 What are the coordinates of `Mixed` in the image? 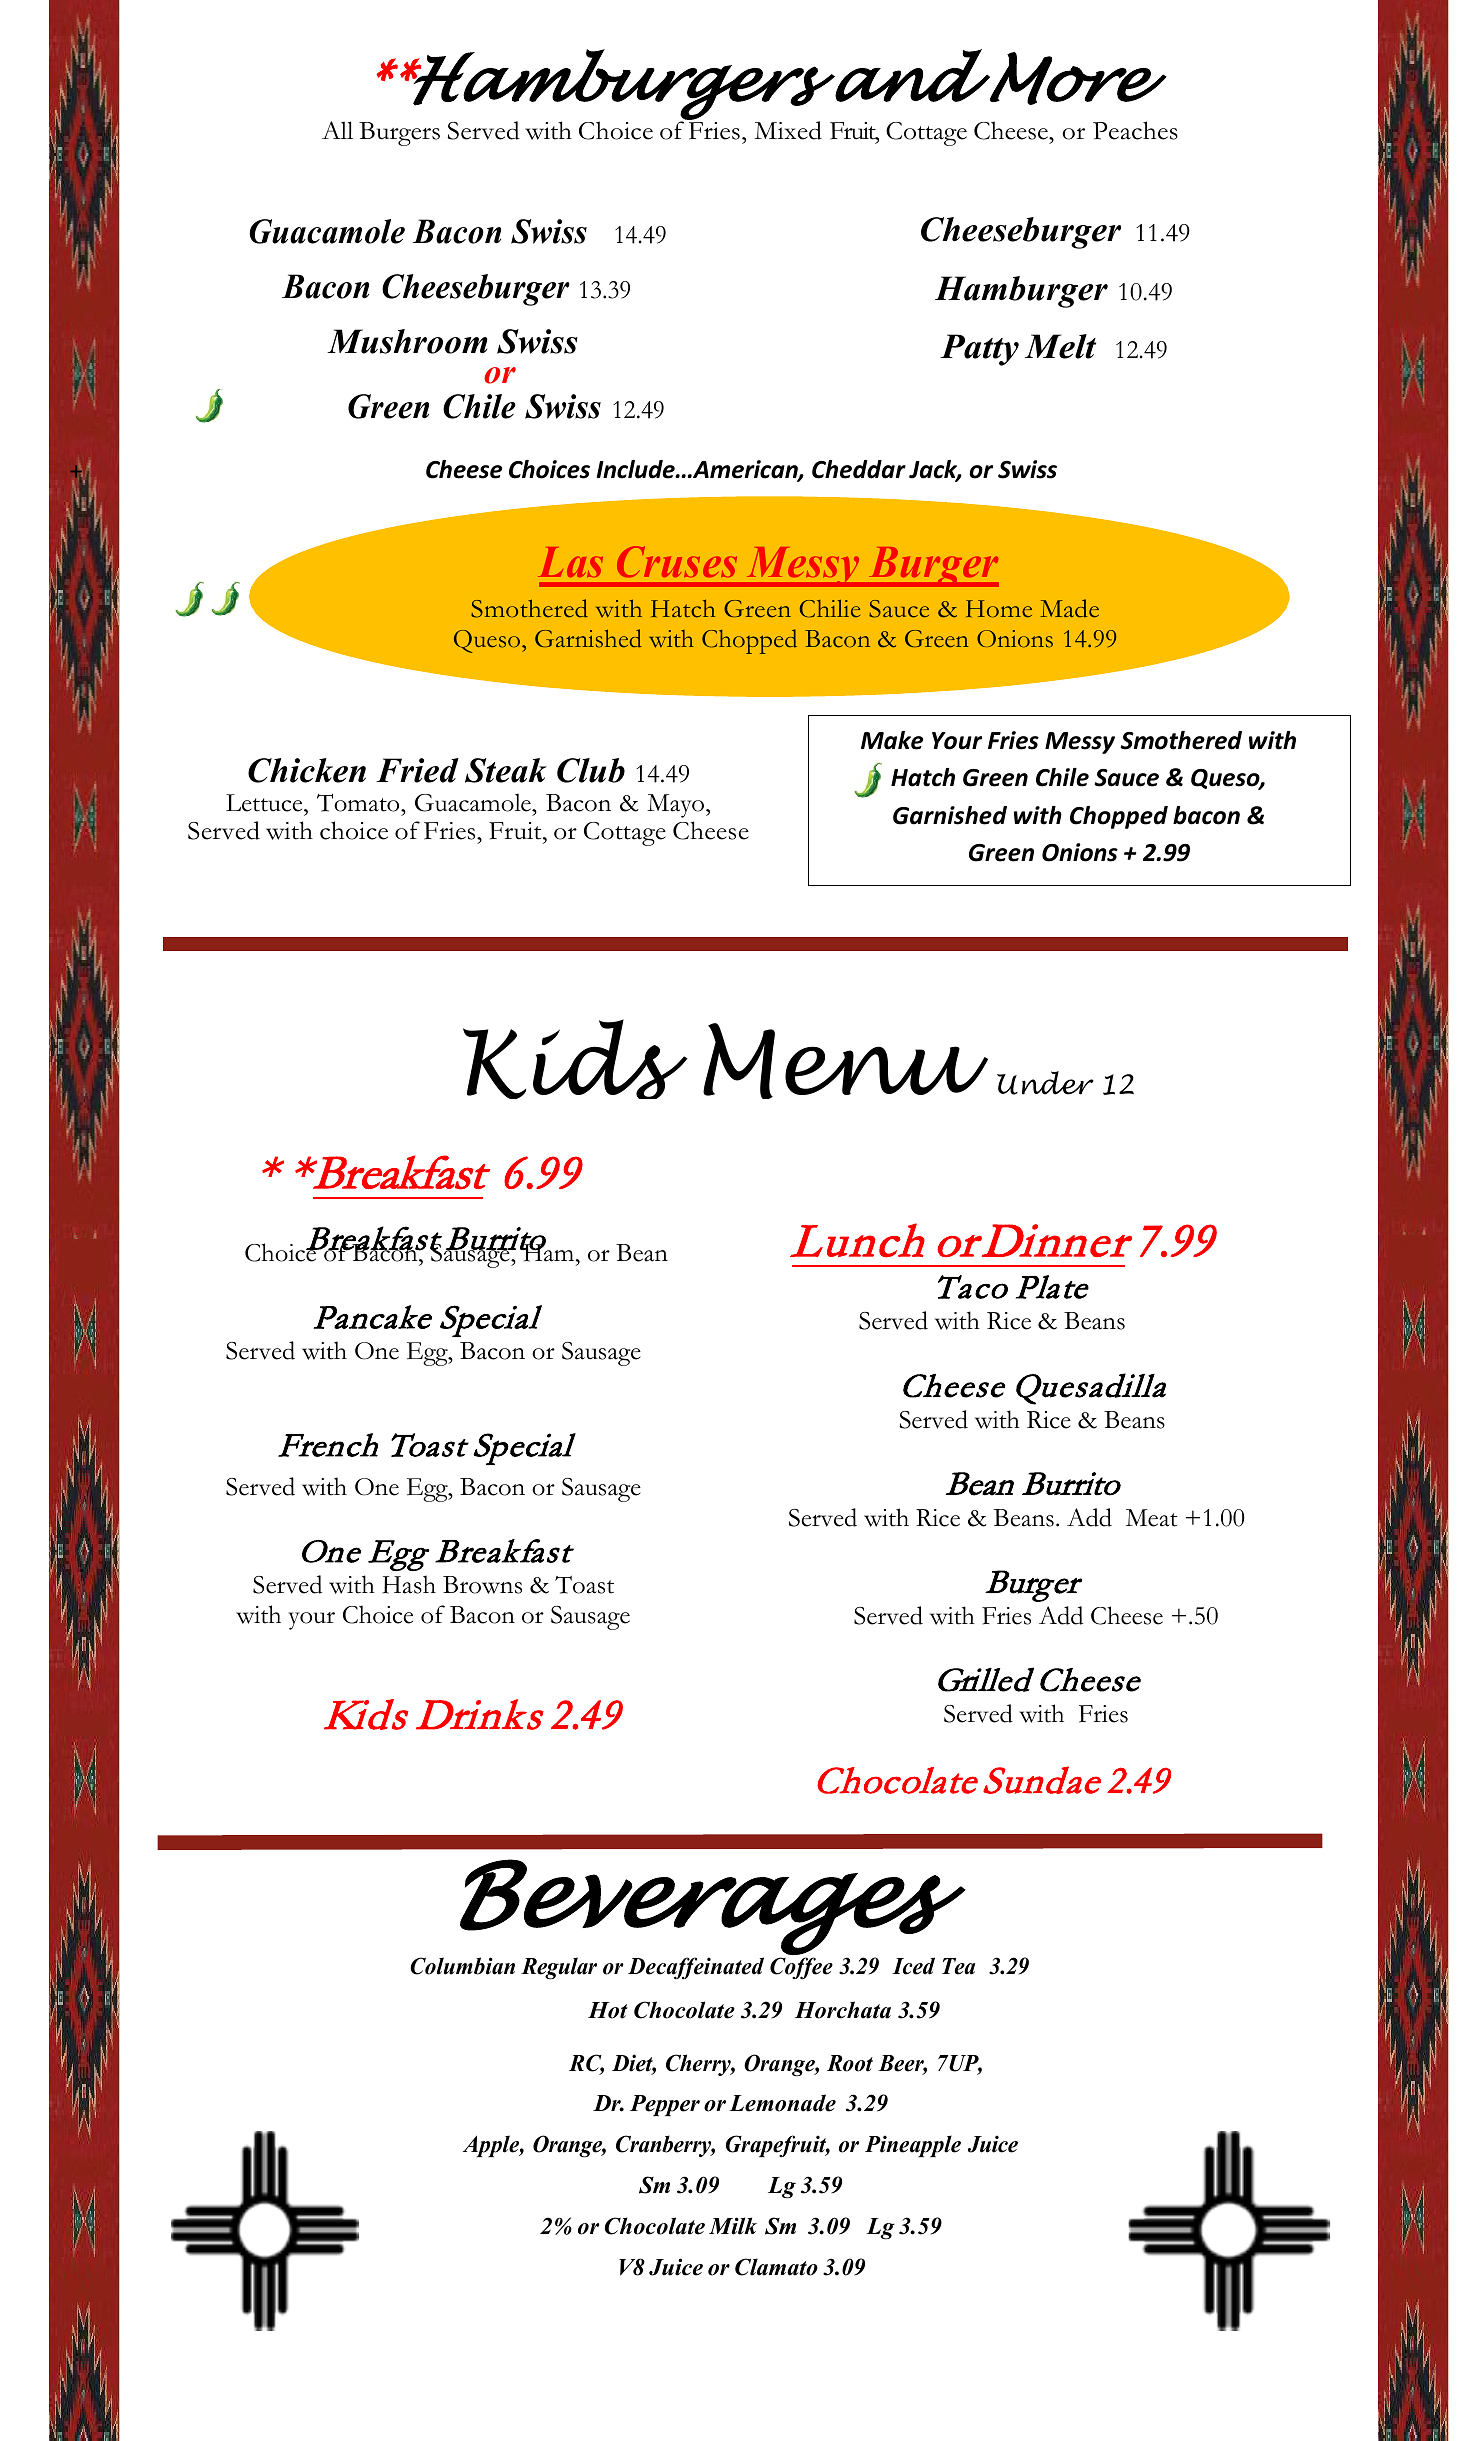 It's located at (788, 130).
